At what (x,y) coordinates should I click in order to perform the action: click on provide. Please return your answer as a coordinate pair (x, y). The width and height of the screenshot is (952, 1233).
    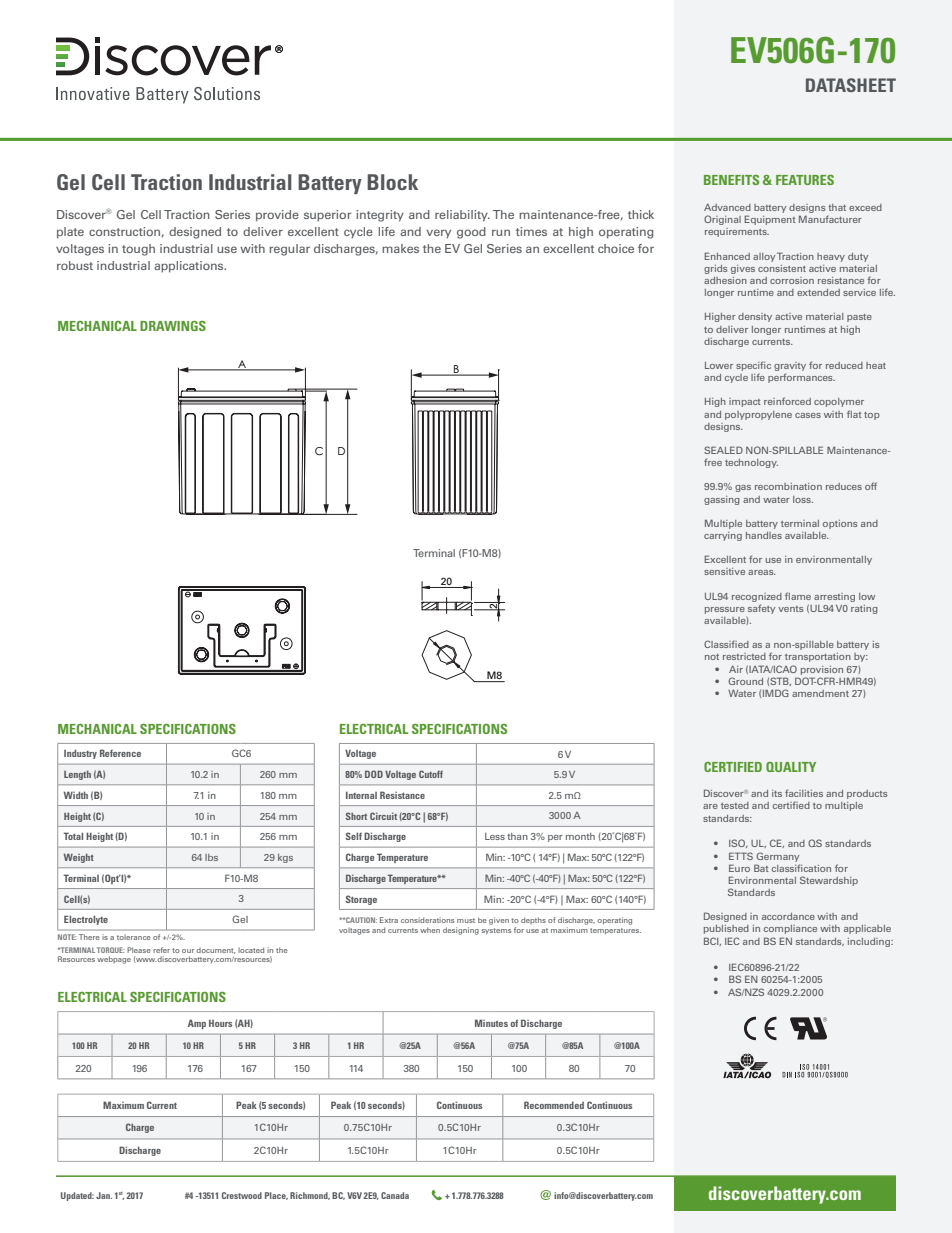
    Looking at the image, I should click on (277, 216).
